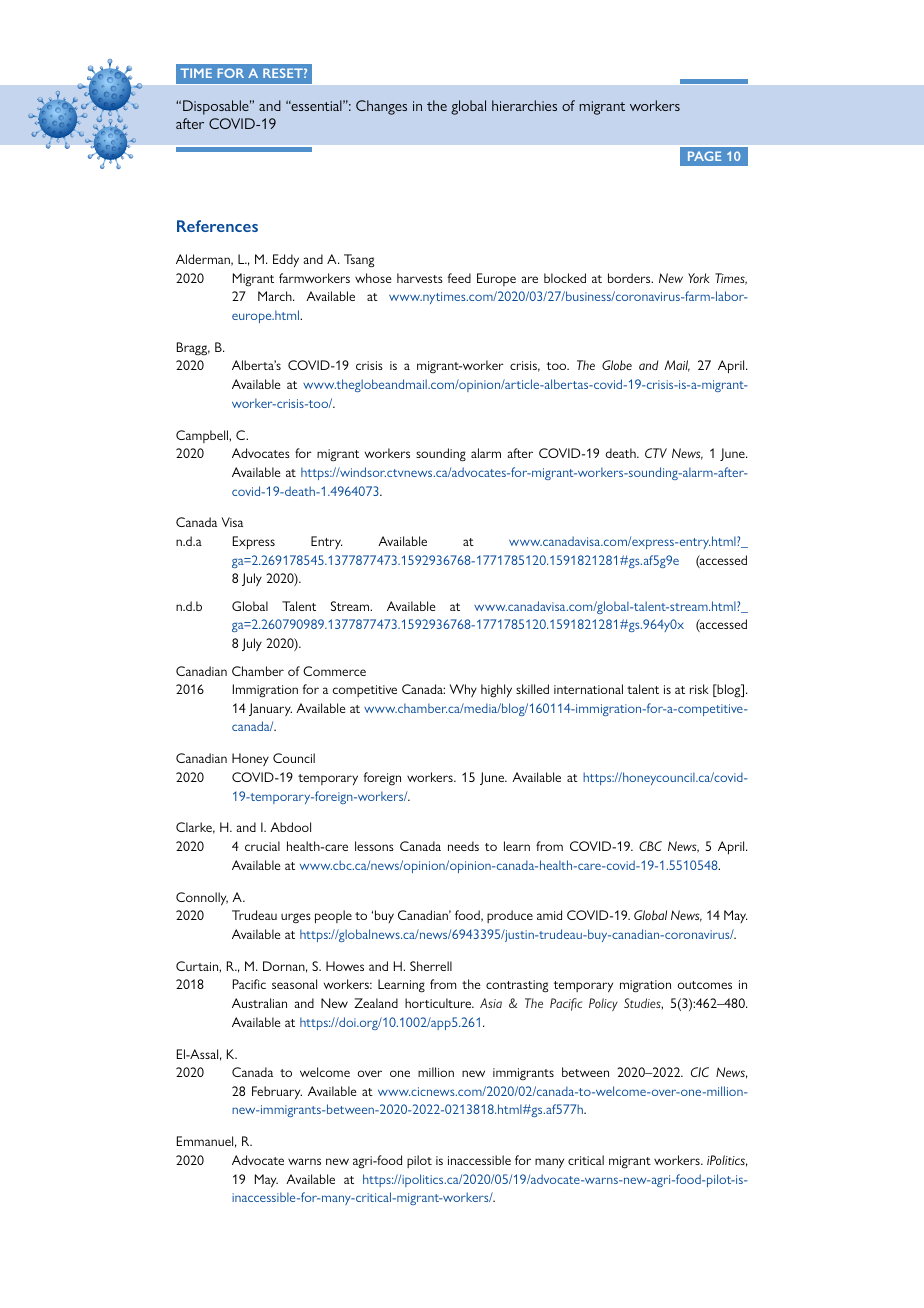  Describe the element at coordinates (277, 1093) in the image. I see `February` at that location.
